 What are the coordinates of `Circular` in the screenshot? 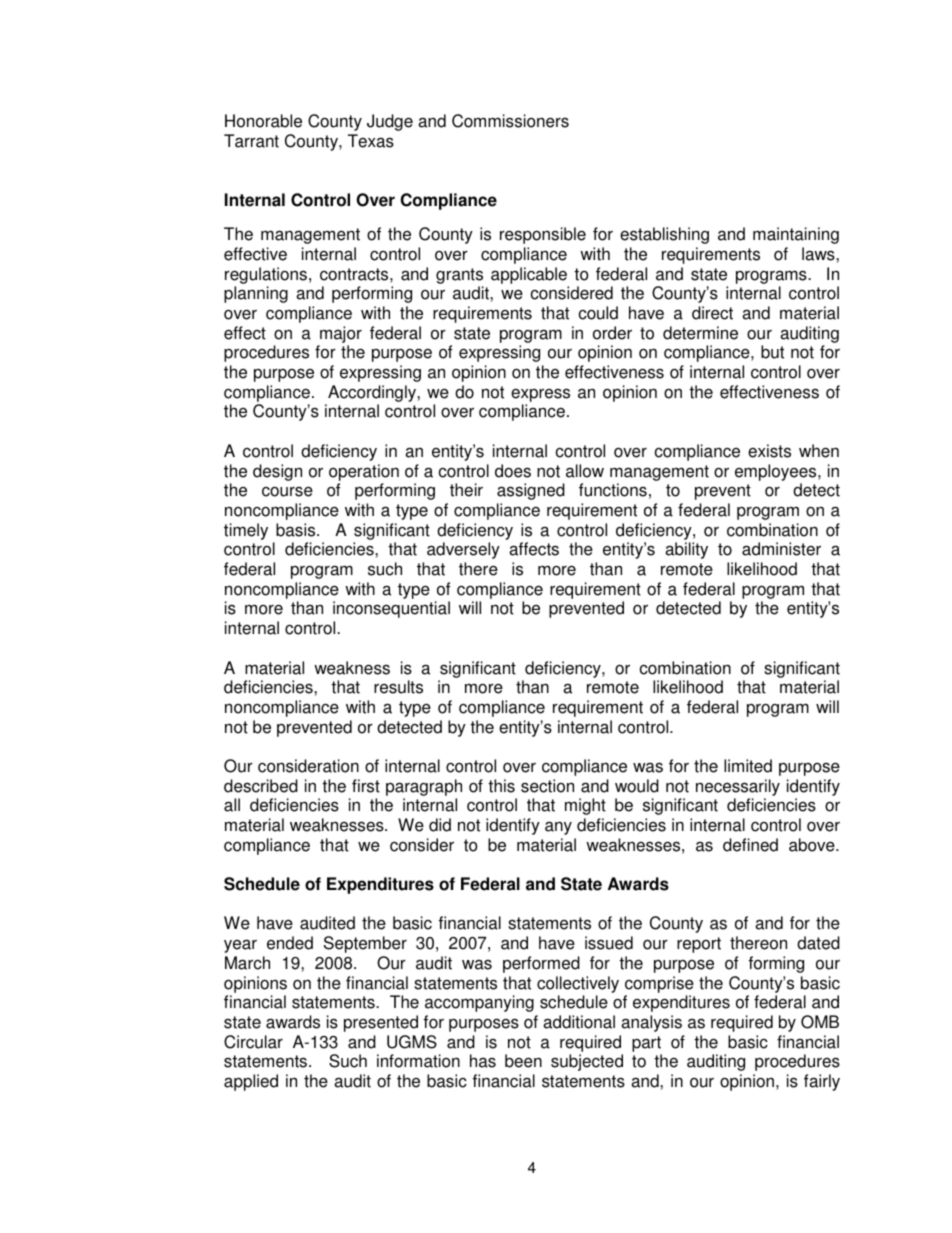 It's located at (253, 1042).
